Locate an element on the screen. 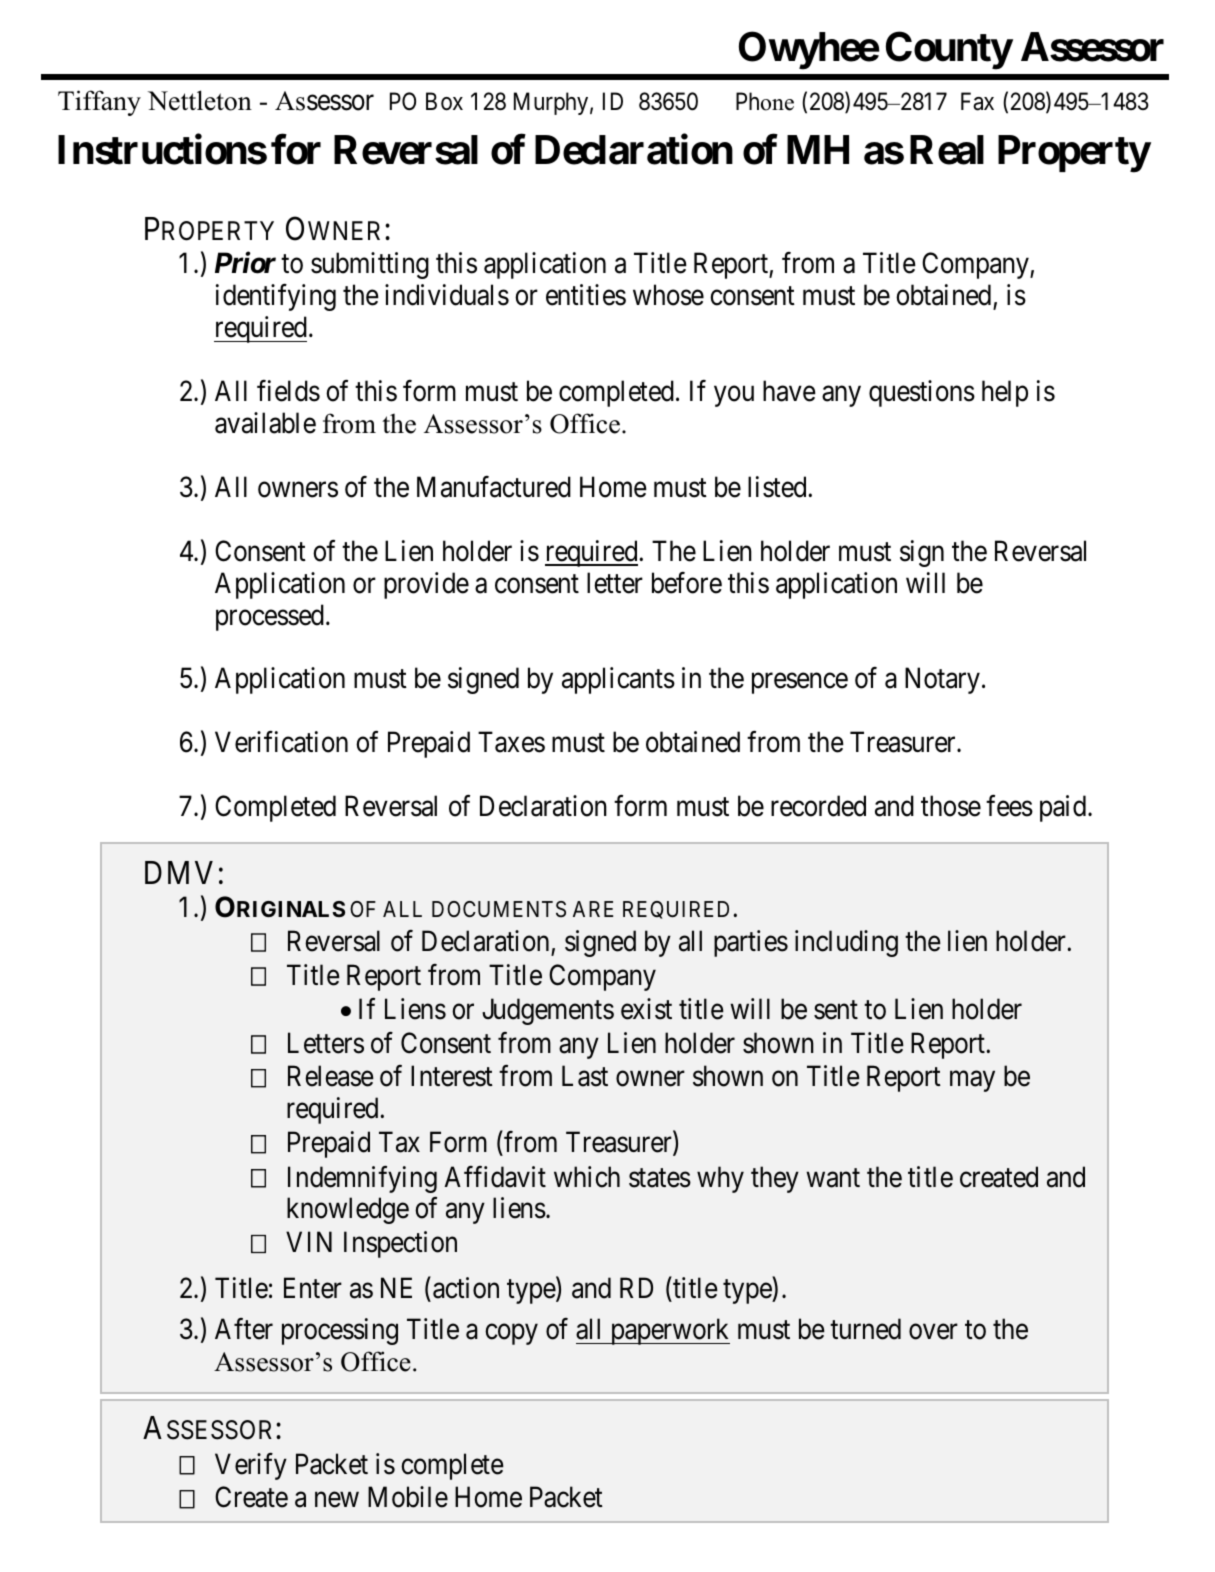 The width and height of the screenshot is (1215, 1572). applicants is located at coordinates (618, 680).
